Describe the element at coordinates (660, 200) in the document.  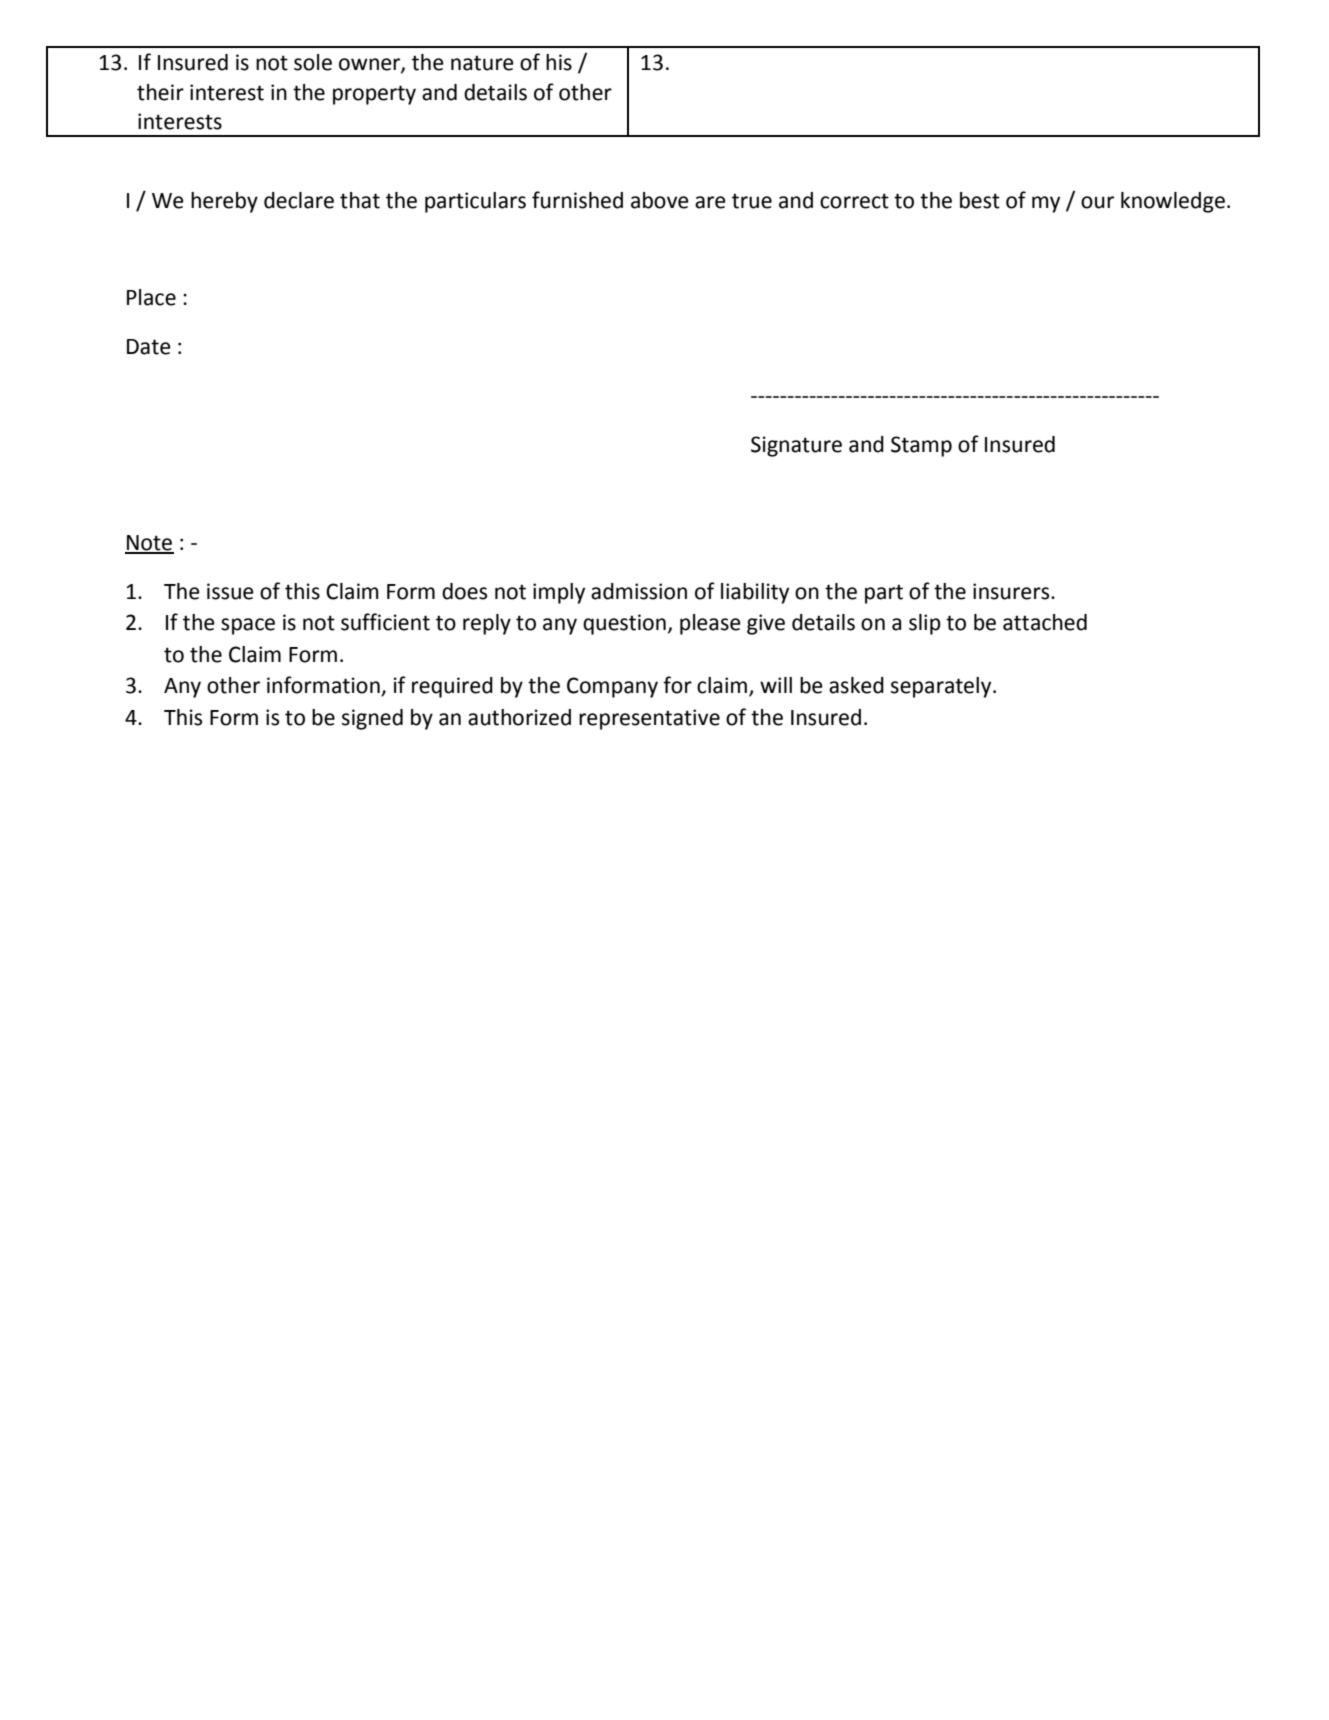
I see `above` at that location.
